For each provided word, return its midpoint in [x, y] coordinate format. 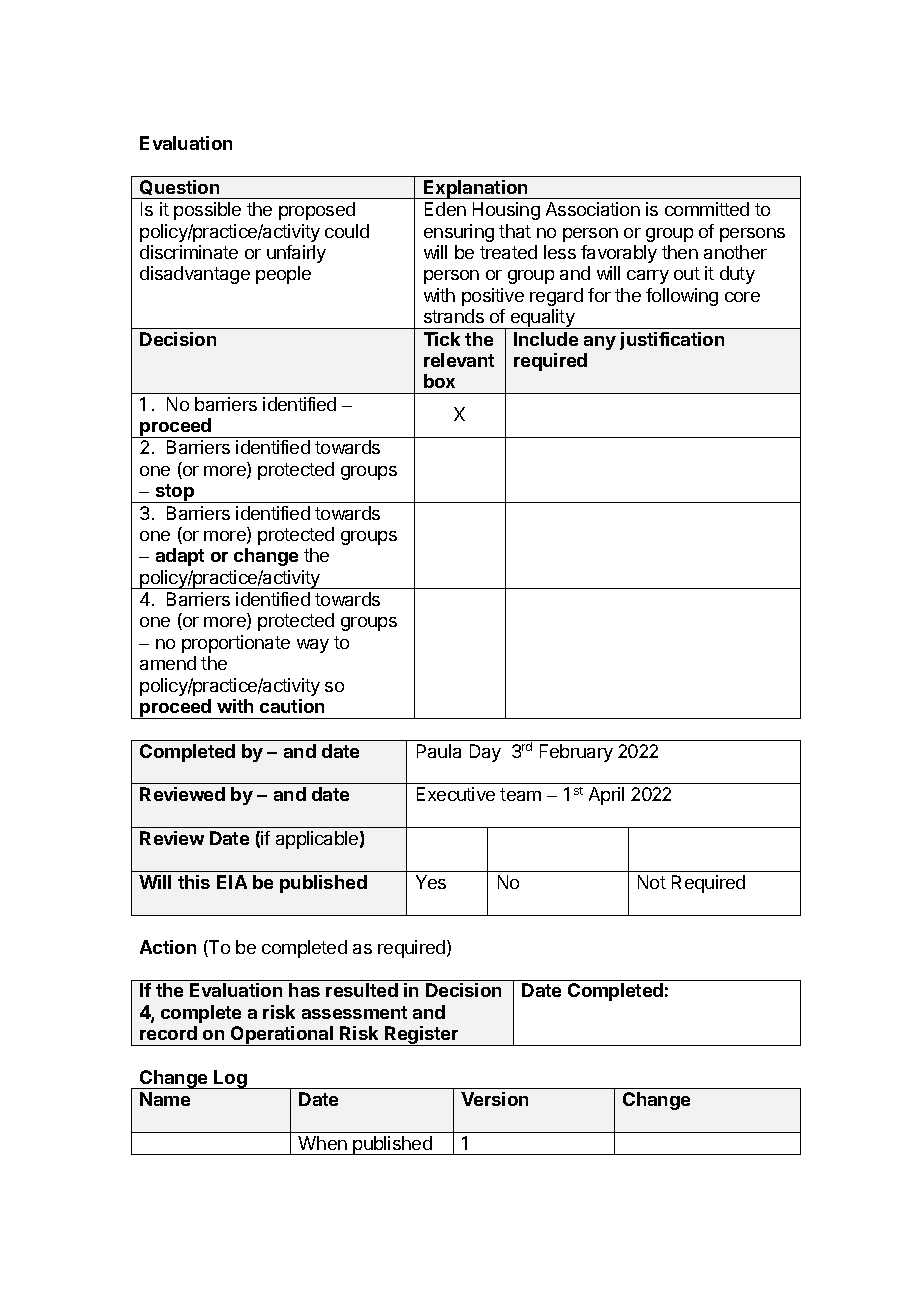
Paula [439, 751]
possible [207, 211]
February [576, 753]
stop [175, 493]
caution [292, 706]
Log [230, 1079]
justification [672, 341]
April [606, 796]
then [680, 252]
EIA [232, 882]
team [520, 794]
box [439, 381]
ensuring [459, 233]
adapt [180, 557]
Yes [431, 882]
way [313, 646]
